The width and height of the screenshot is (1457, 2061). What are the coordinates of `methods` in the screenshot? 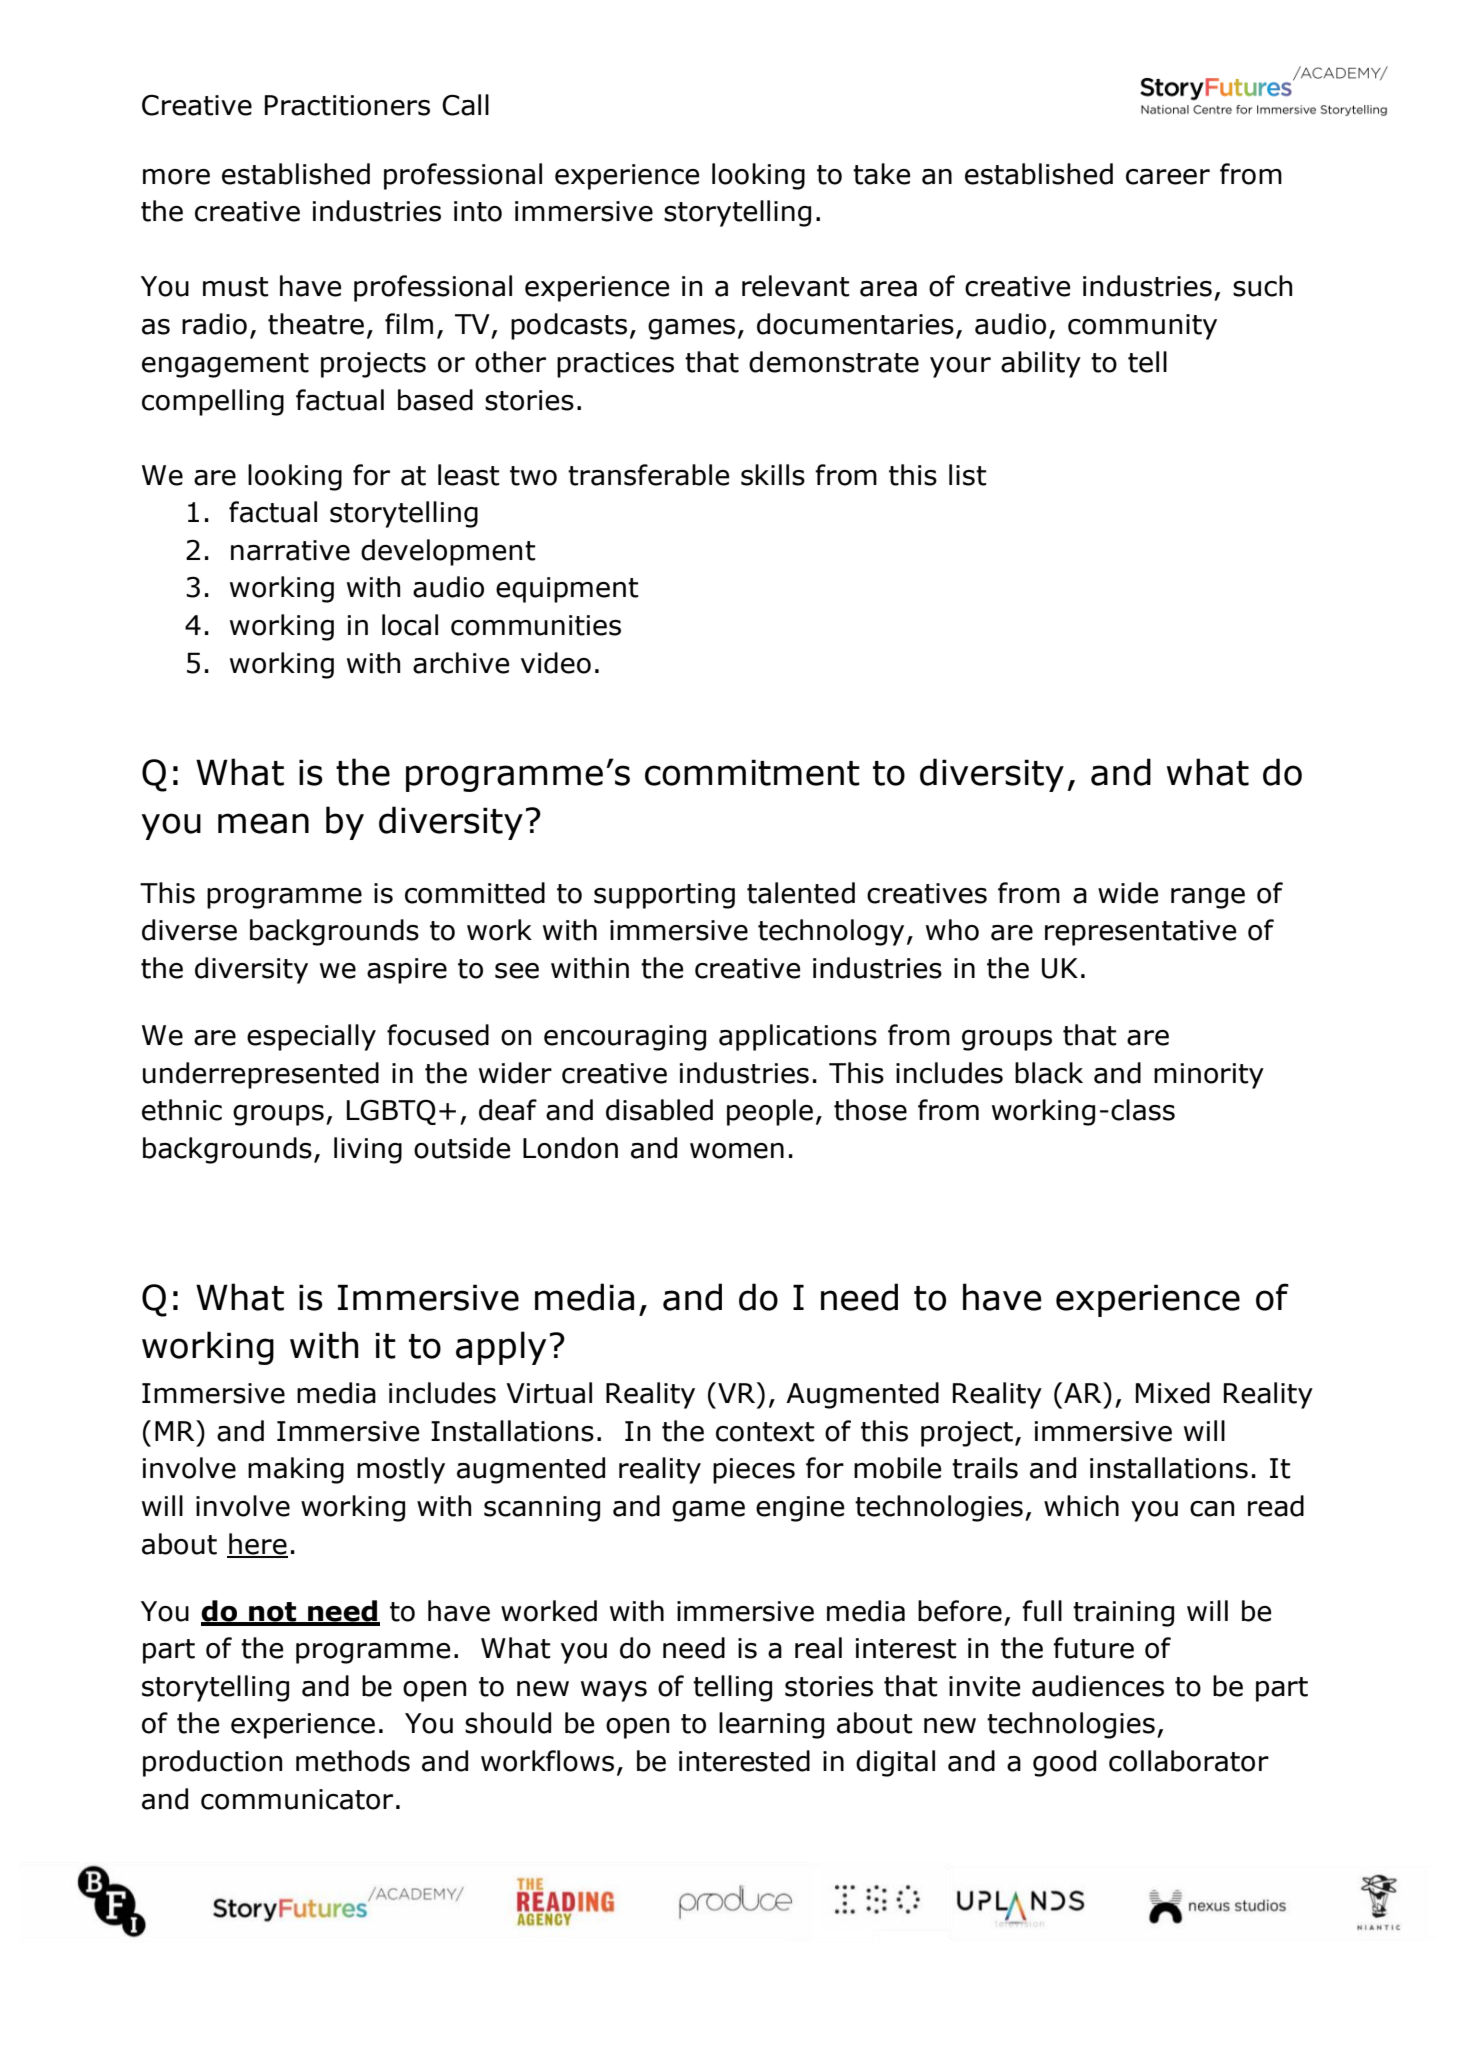 It's located at (353, 1761).
